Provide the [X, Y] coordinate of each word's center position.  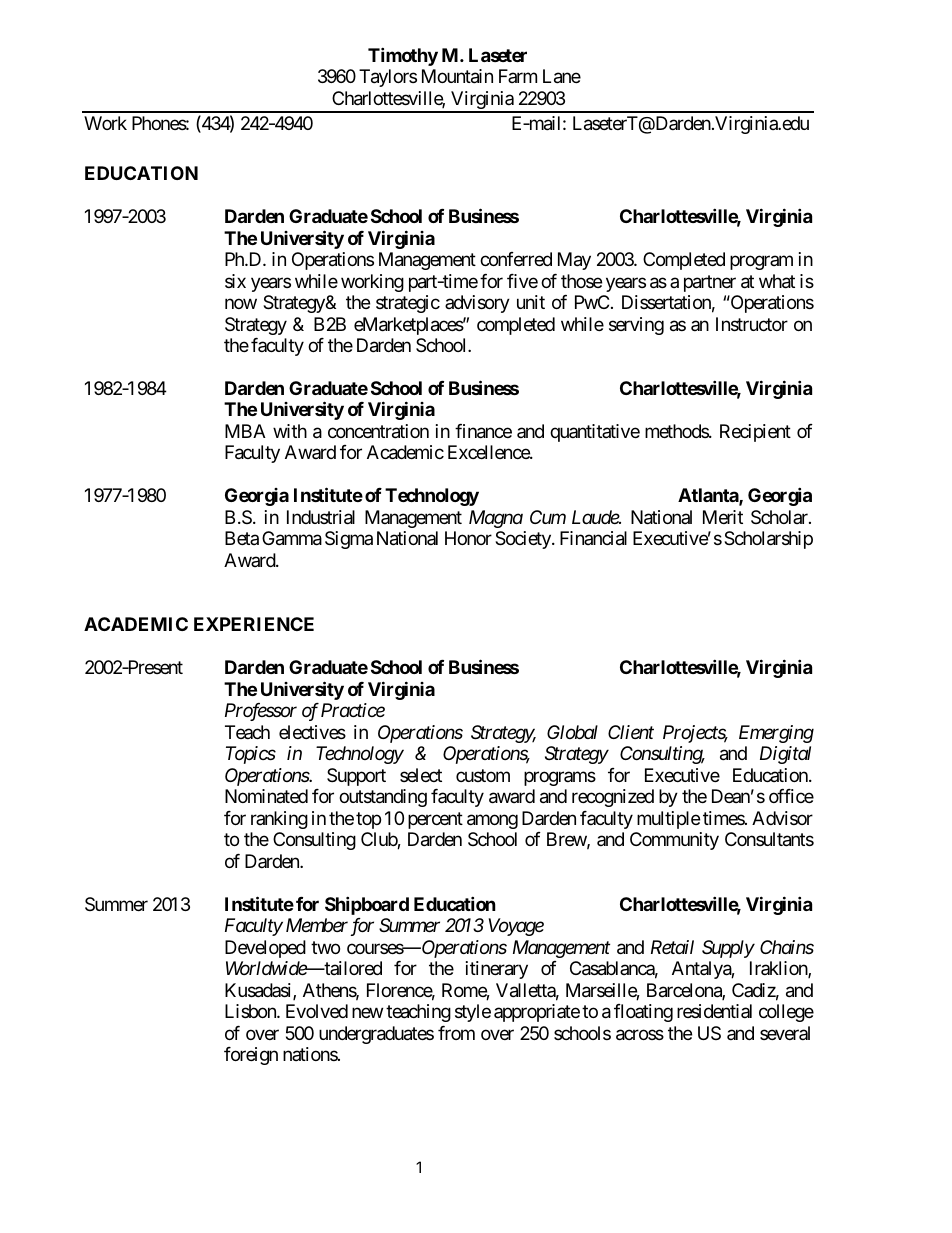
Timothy [403, 56]
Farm [518, 76]
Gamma [292, 538]
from [456, 1033]
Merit [723, 517]
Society [524, 540]
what [777, 281]
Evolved [317, 1011]
